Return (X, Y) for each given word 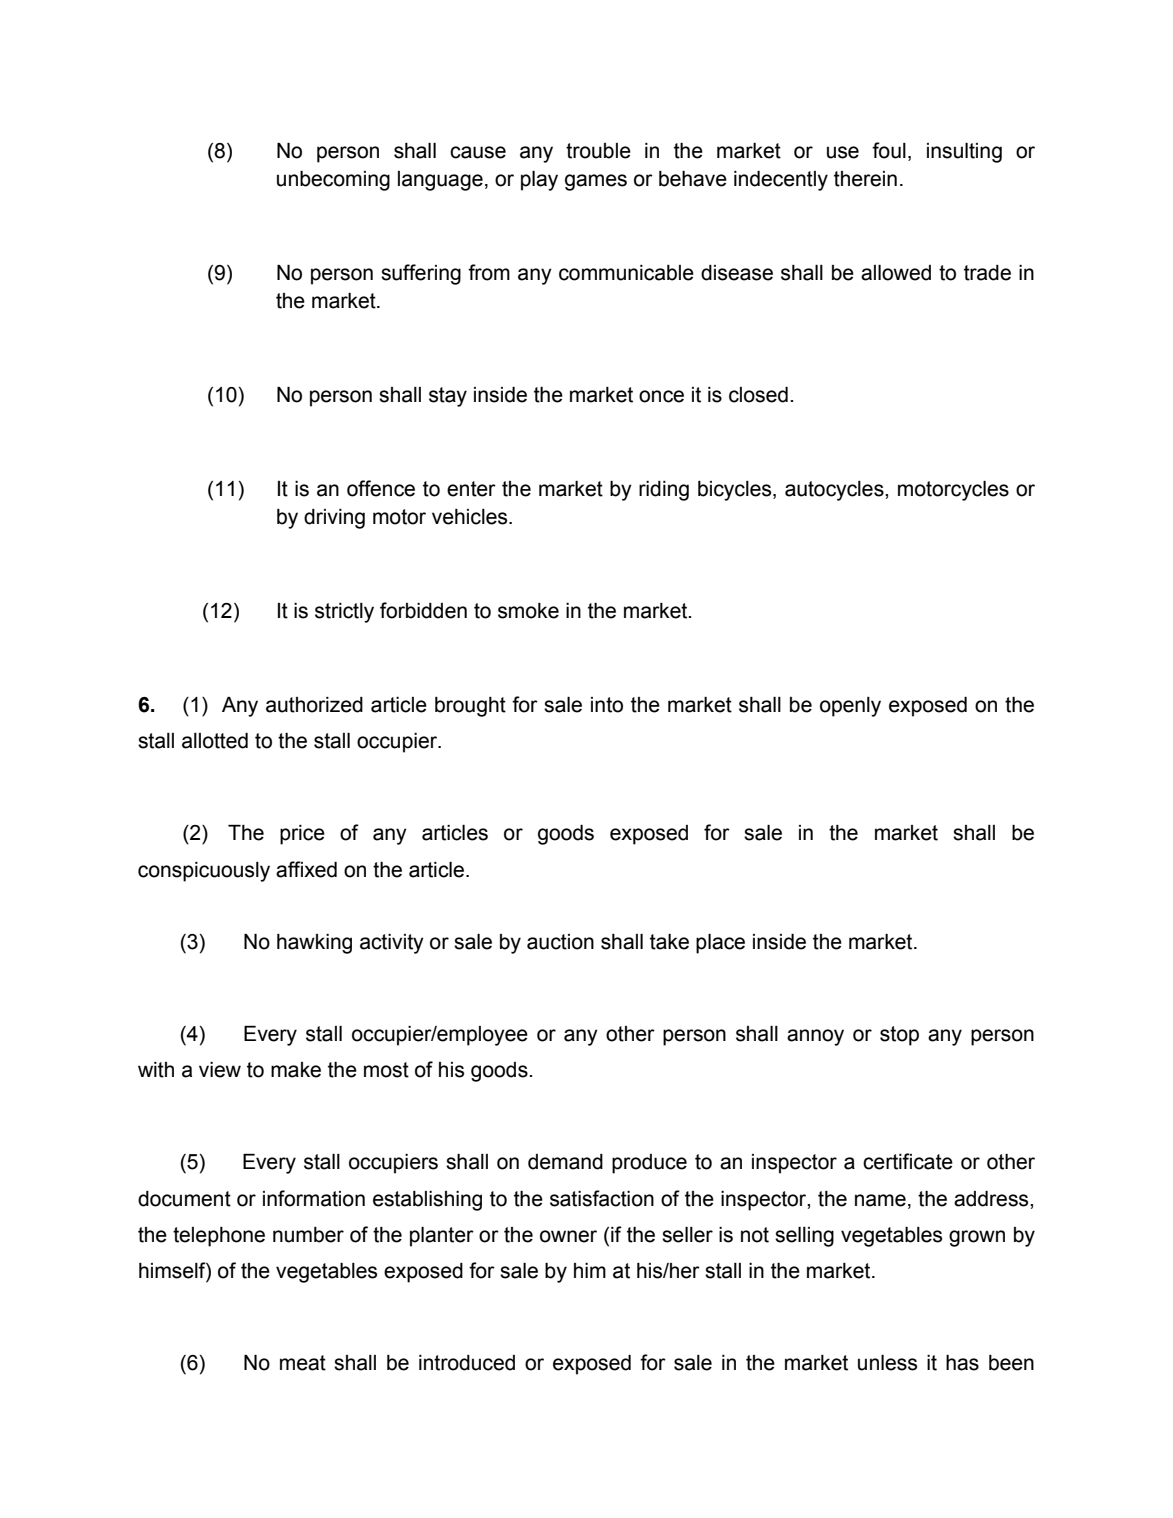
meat (303, 1363)
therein (865, 179)
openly (850, 707)
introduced (467, 1363)
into (607, 705)
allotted (215, 741)
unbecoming (333, 181)
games (596, 182)
